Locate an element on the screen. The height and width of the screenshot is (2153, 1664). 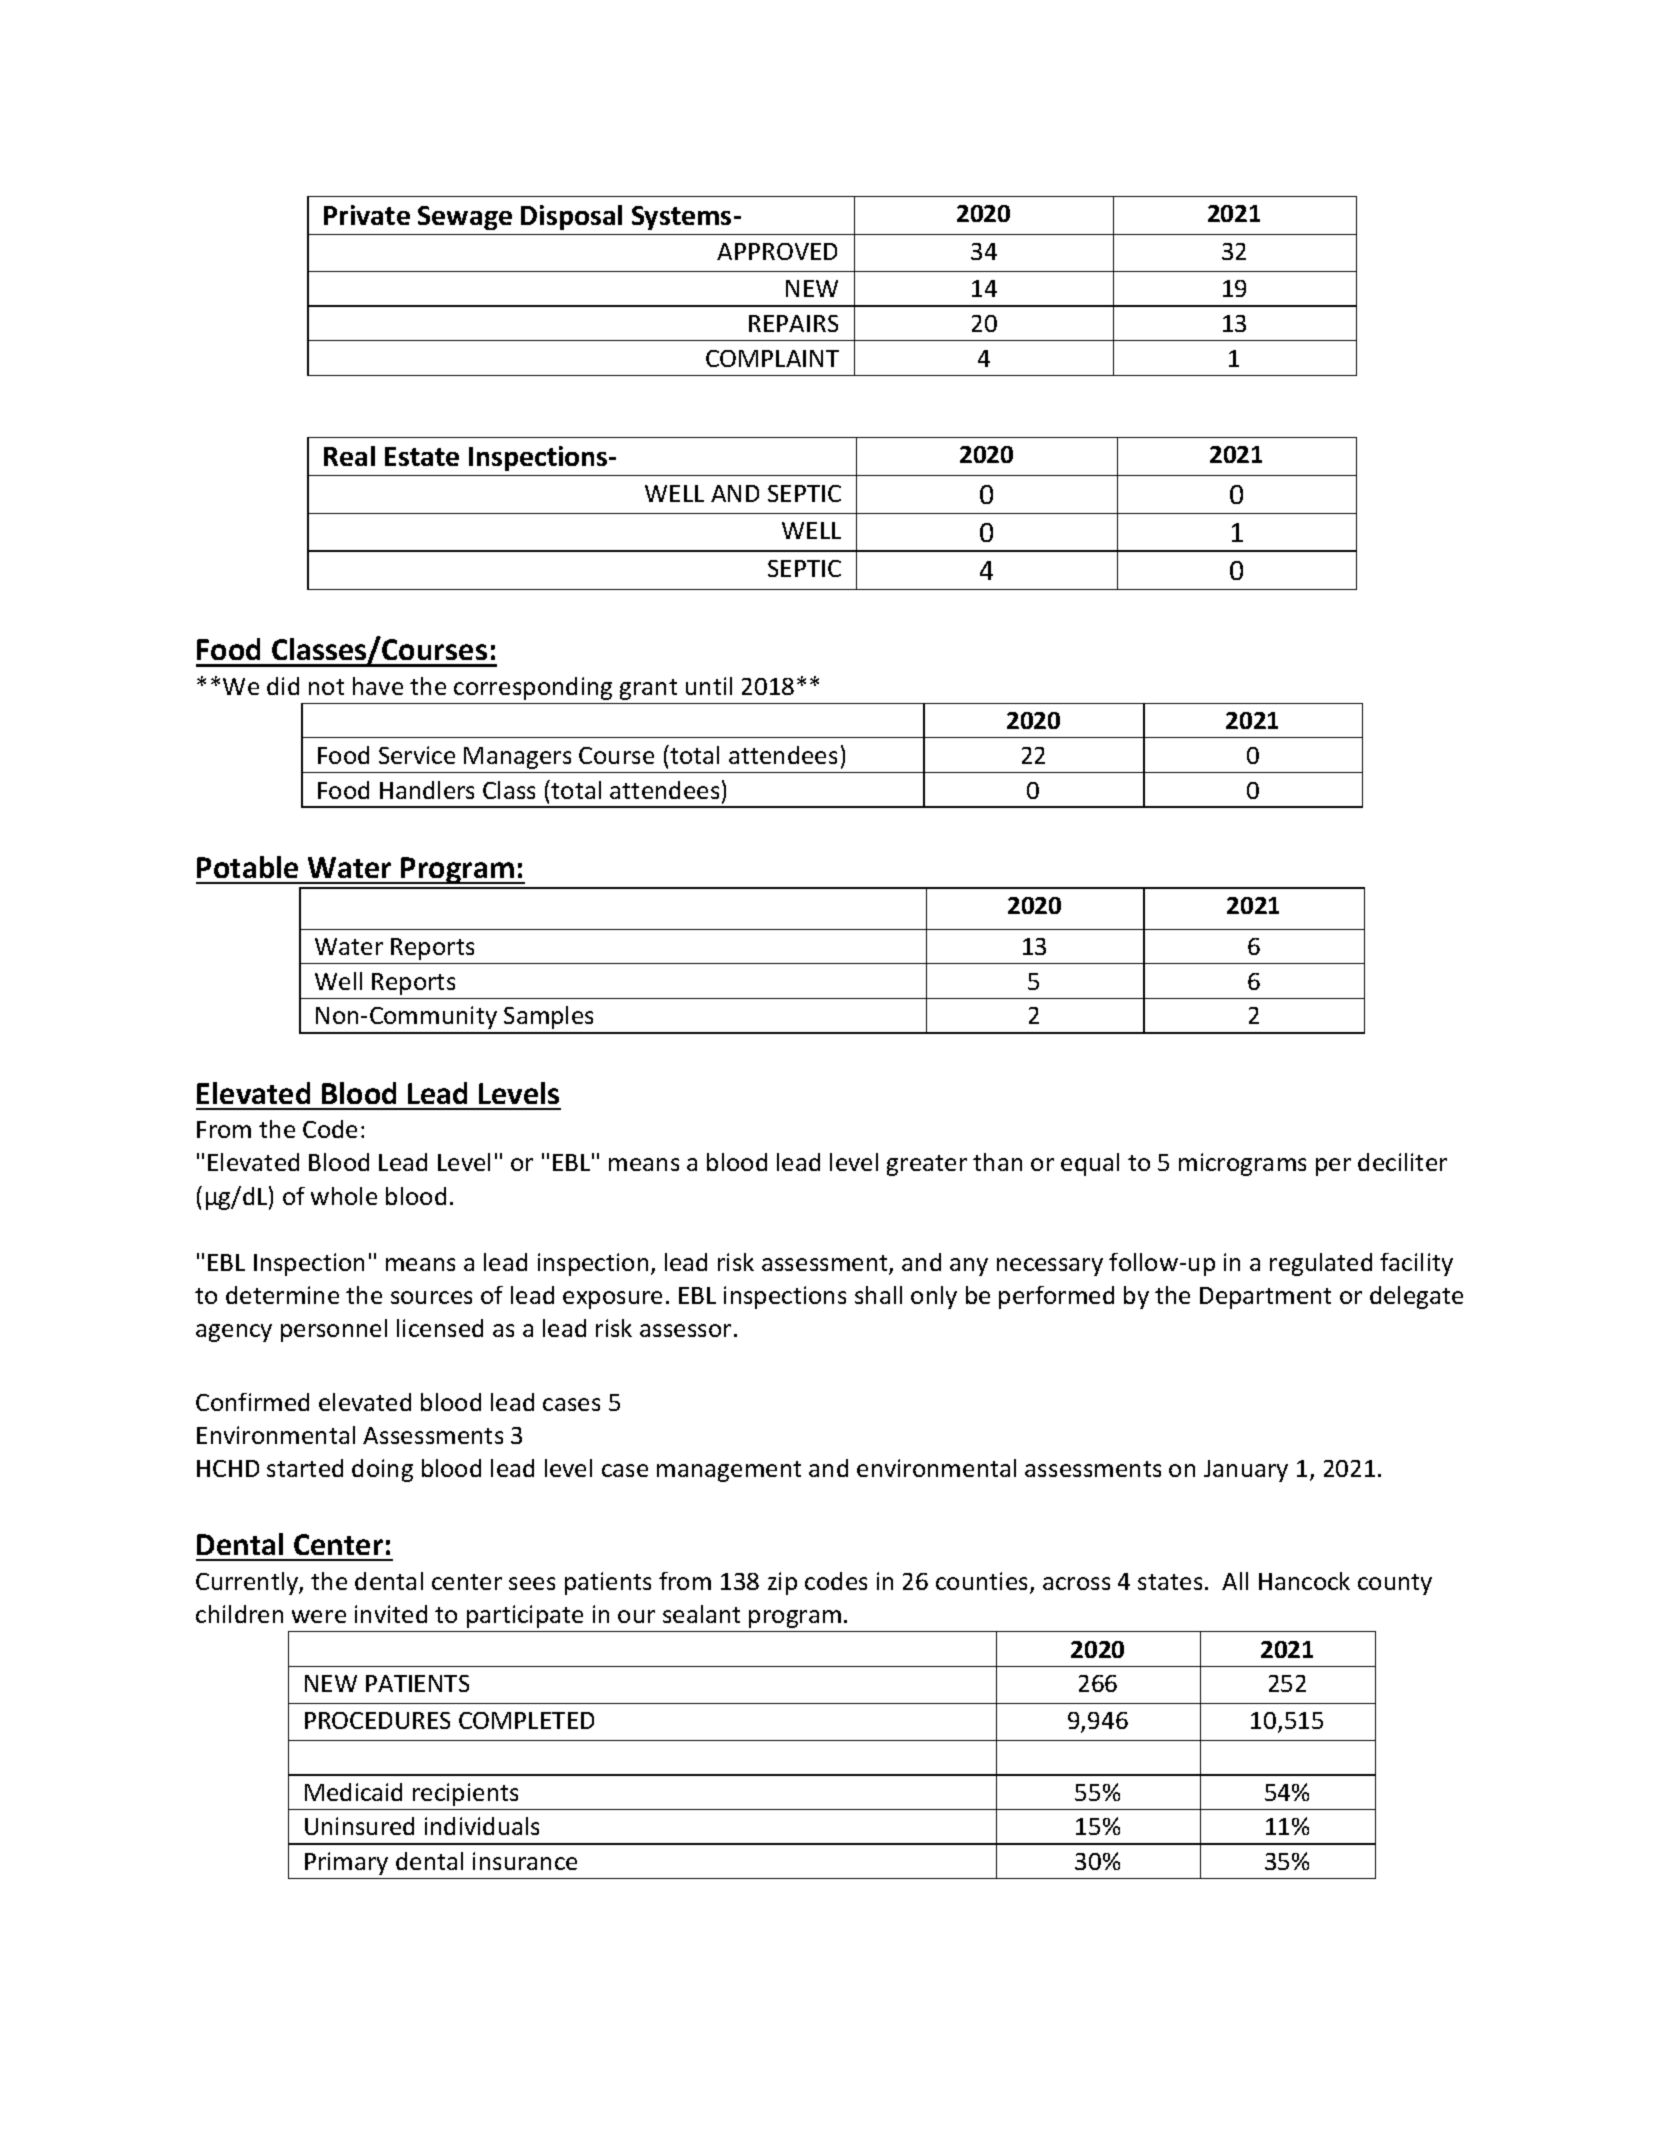
APPROVED is located at coordinates (777, 251).
